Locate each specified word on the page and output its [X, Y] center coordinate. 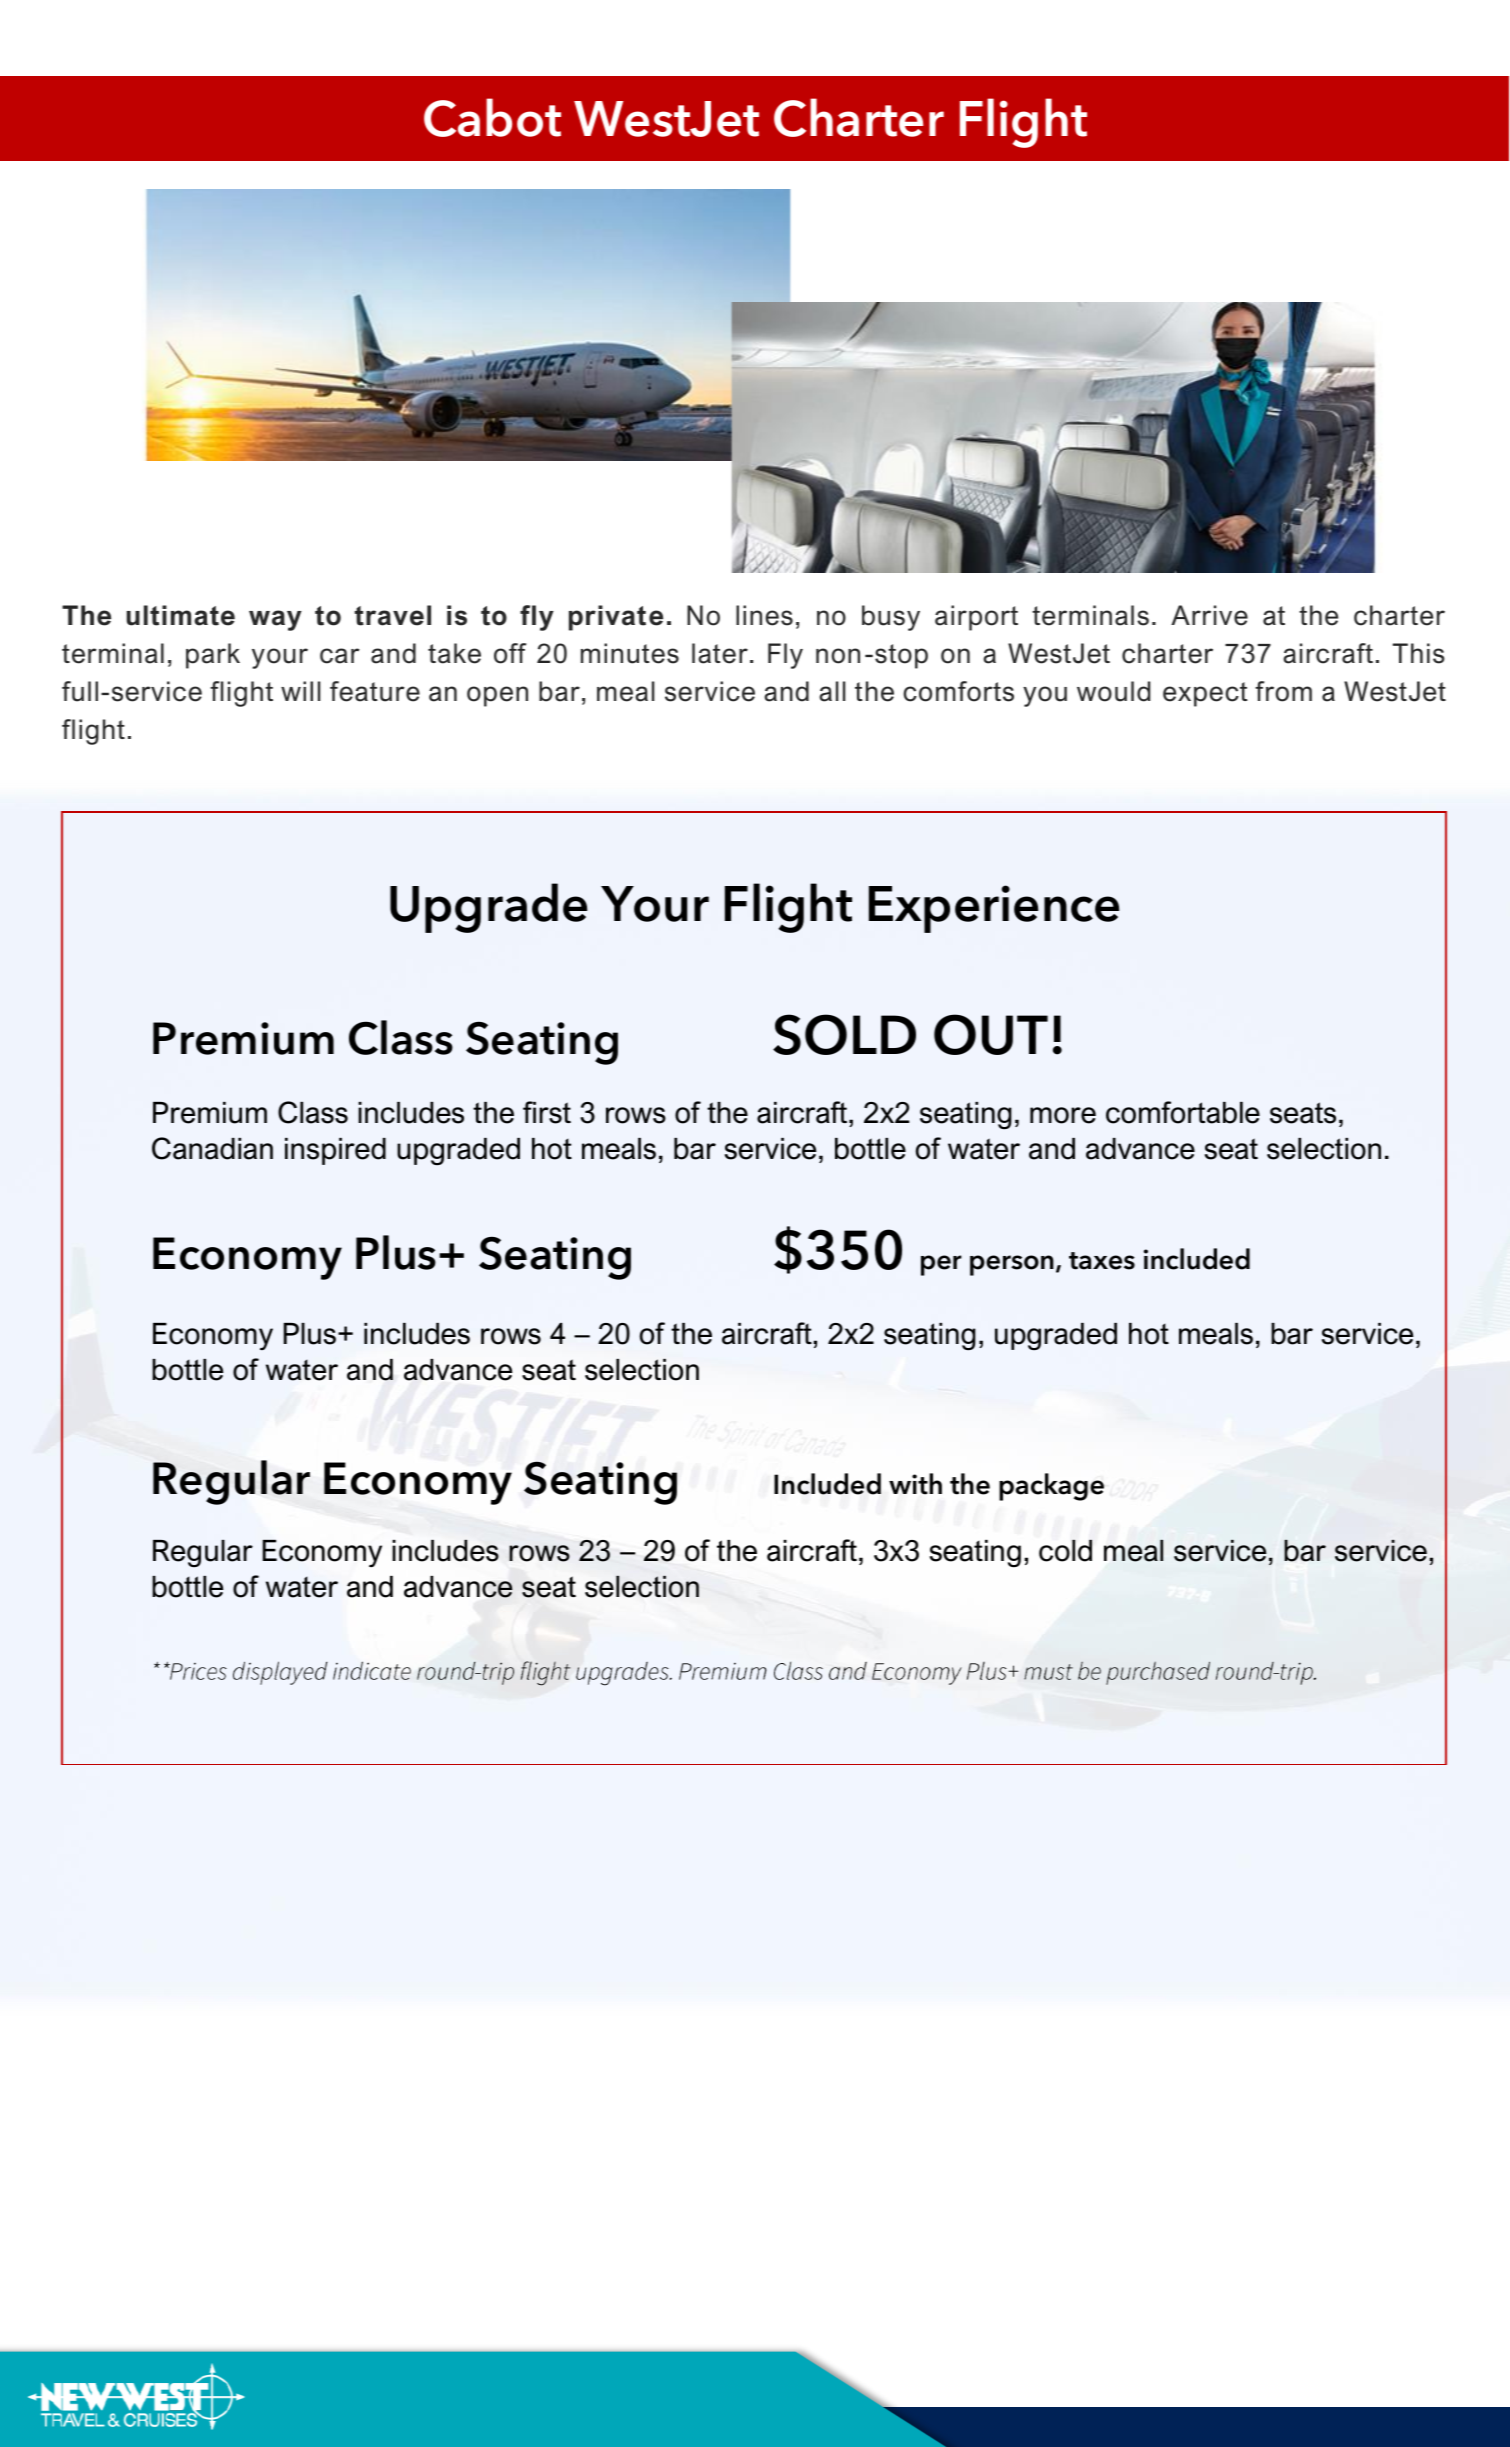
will [301, 691]
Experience [994, 909]
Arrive [1209, 615]
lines [764, 615]
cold [1065, 1550]
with [915, 1484]
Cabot [492, 117]
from [1283, 691]
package [1051, 1487]
